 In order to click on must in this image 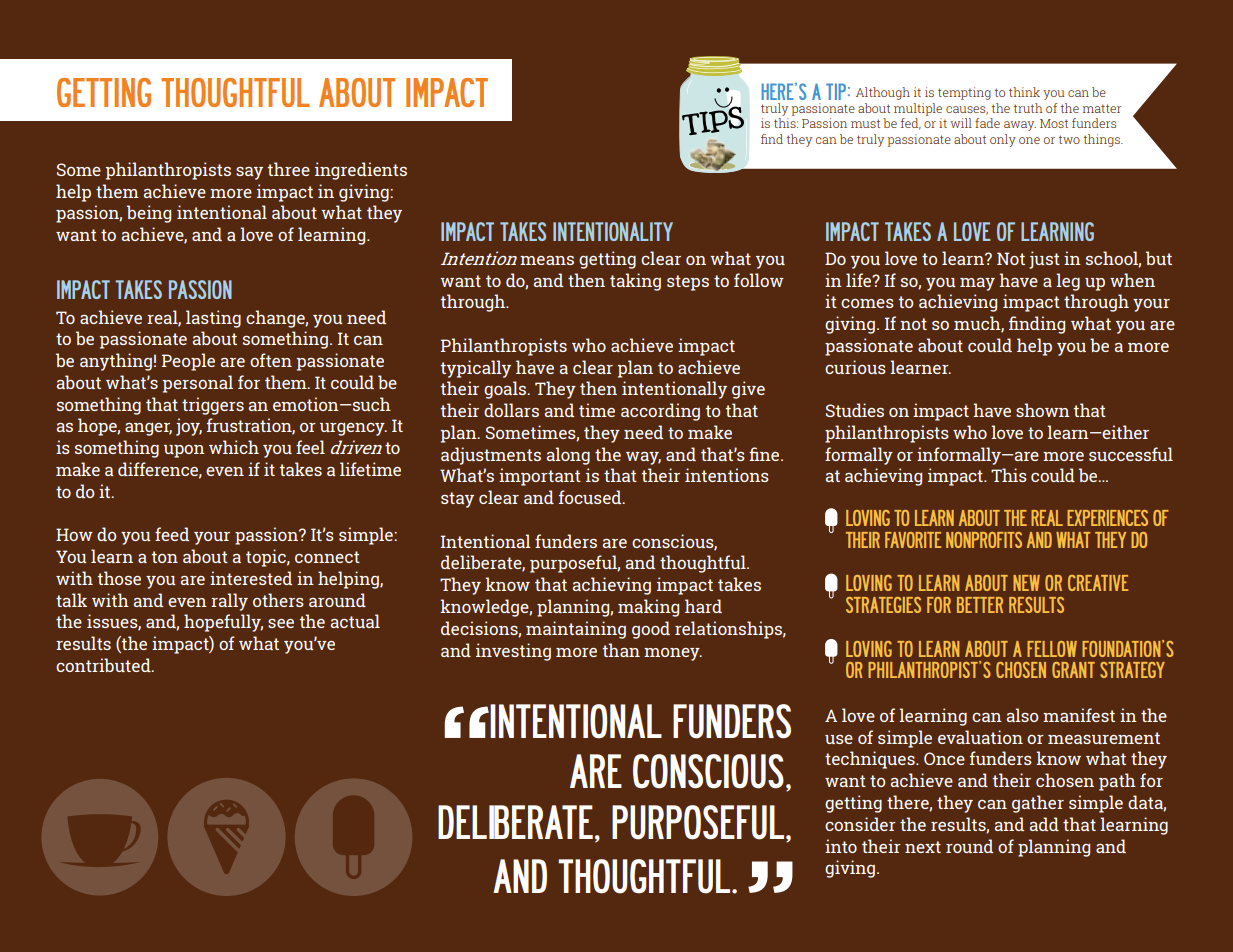, I will do `click(865, 123)`.
